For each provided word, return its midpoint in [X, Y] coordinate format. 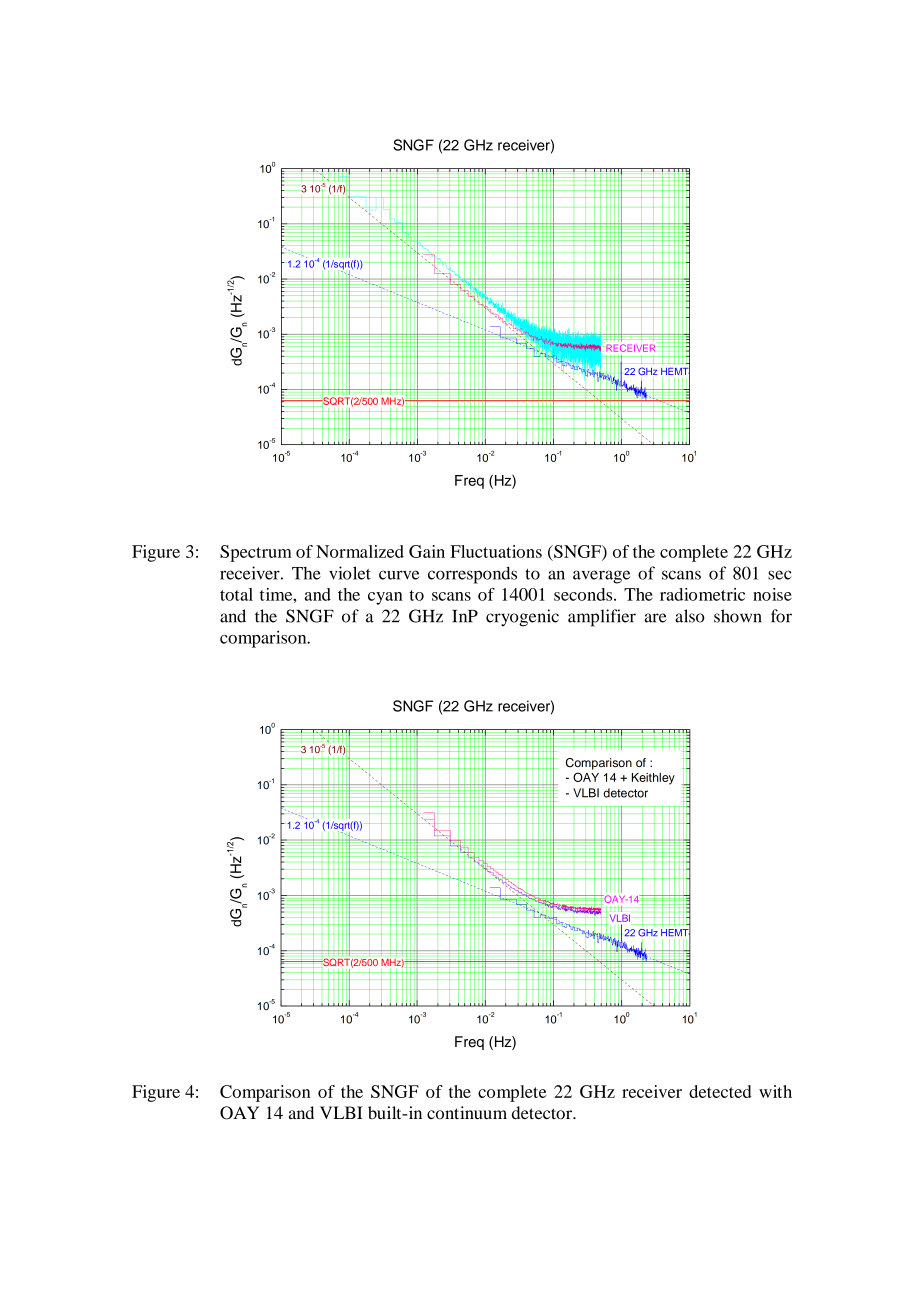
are [655, 618]
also [690, 616]
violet [350, 573]
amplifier [602, 618]
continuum [467, 1112]
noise [772, 594]
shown [737, 616]
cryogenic [522, 618]
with [775, 1091]
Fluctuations [496, 551]
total [236, 594]
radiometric [702, 594]
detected [720, 1091]
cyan [385, 598]
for [781, 616]
